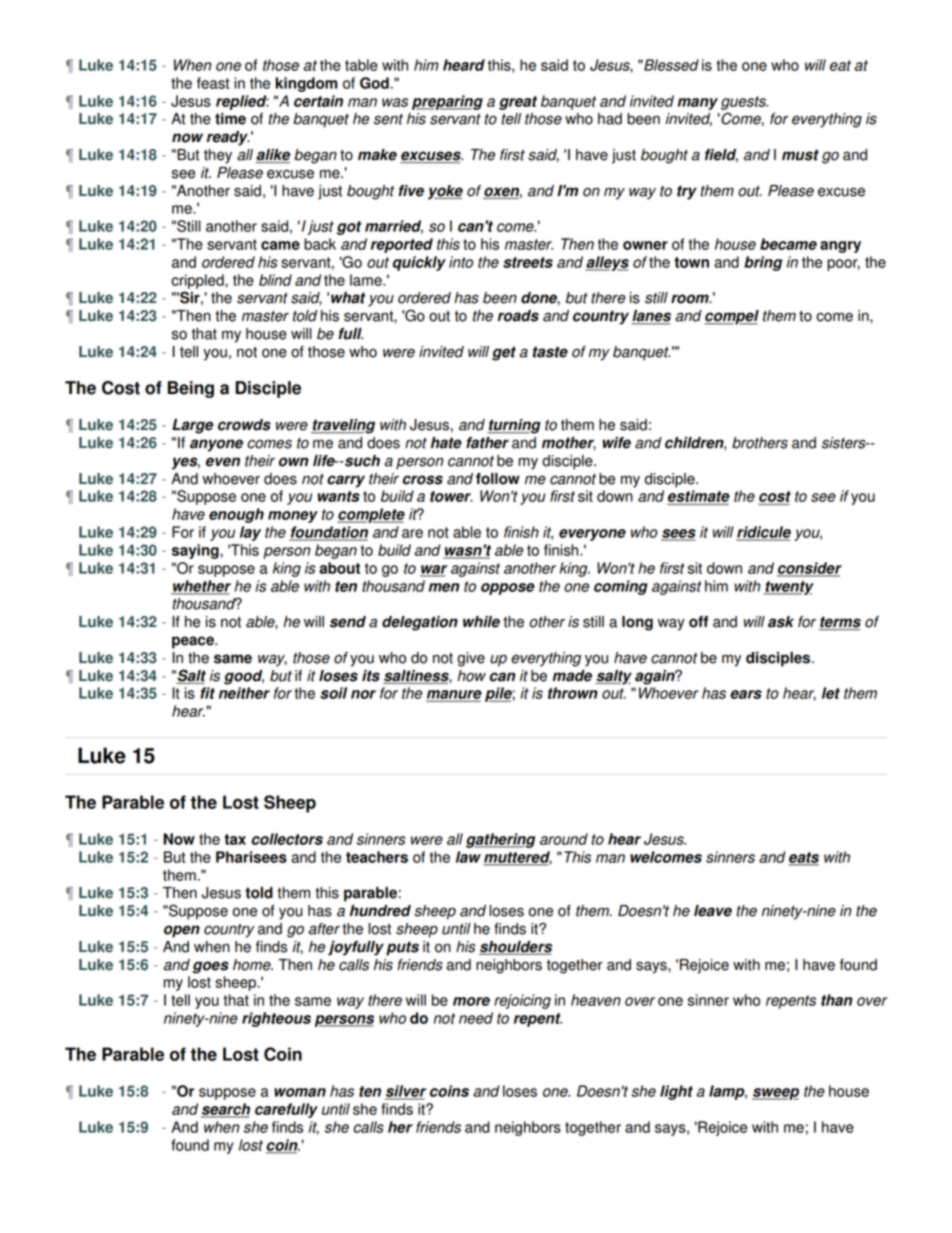 This screenshot has height=1233, width=952. What do you see at coordinates (454, 696) in the screenshot?
I see `manure` at bounding box center [454, 696].
